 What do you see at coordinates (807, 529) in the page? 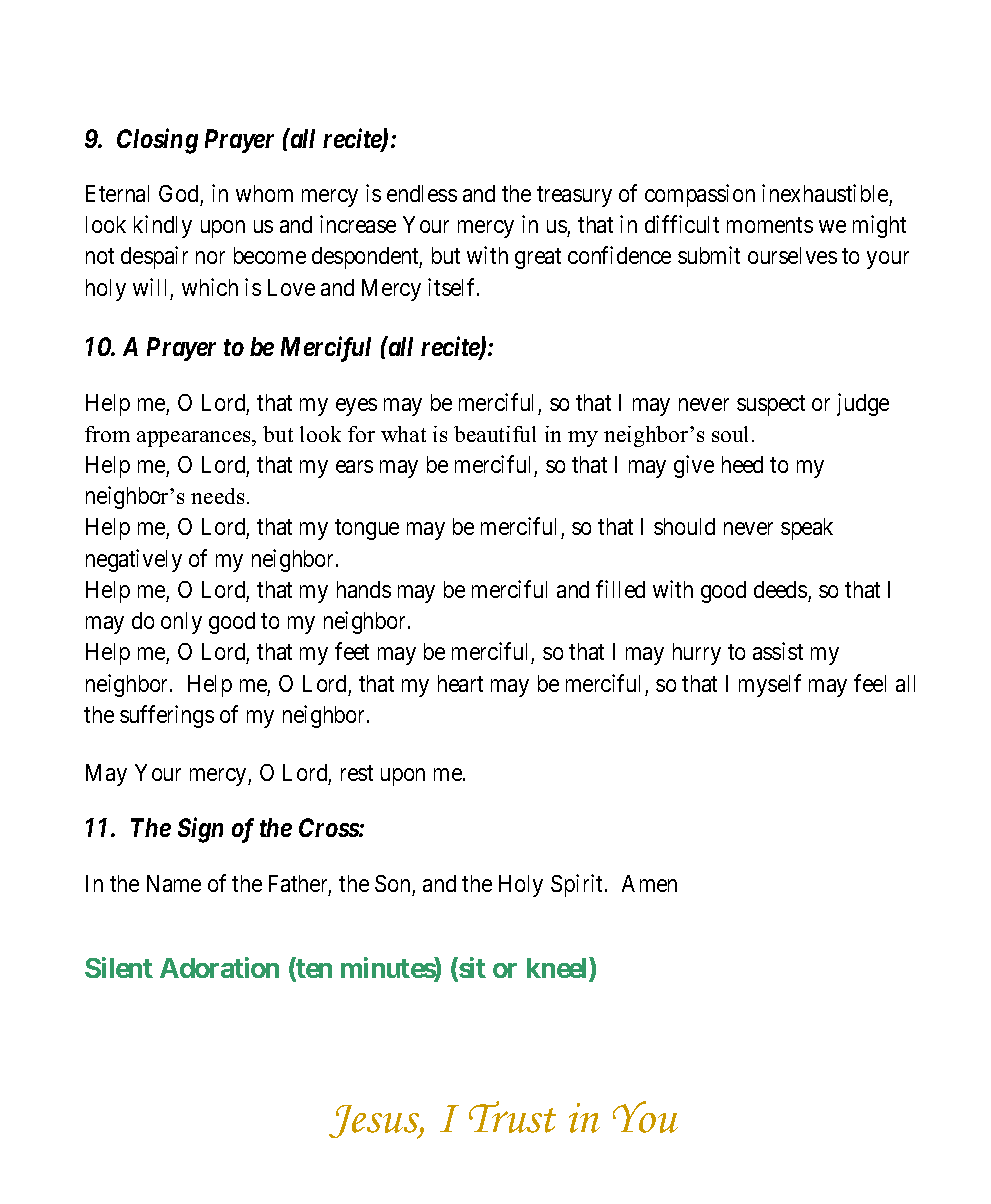
I see `speak` at bounding box center [807, 529].
